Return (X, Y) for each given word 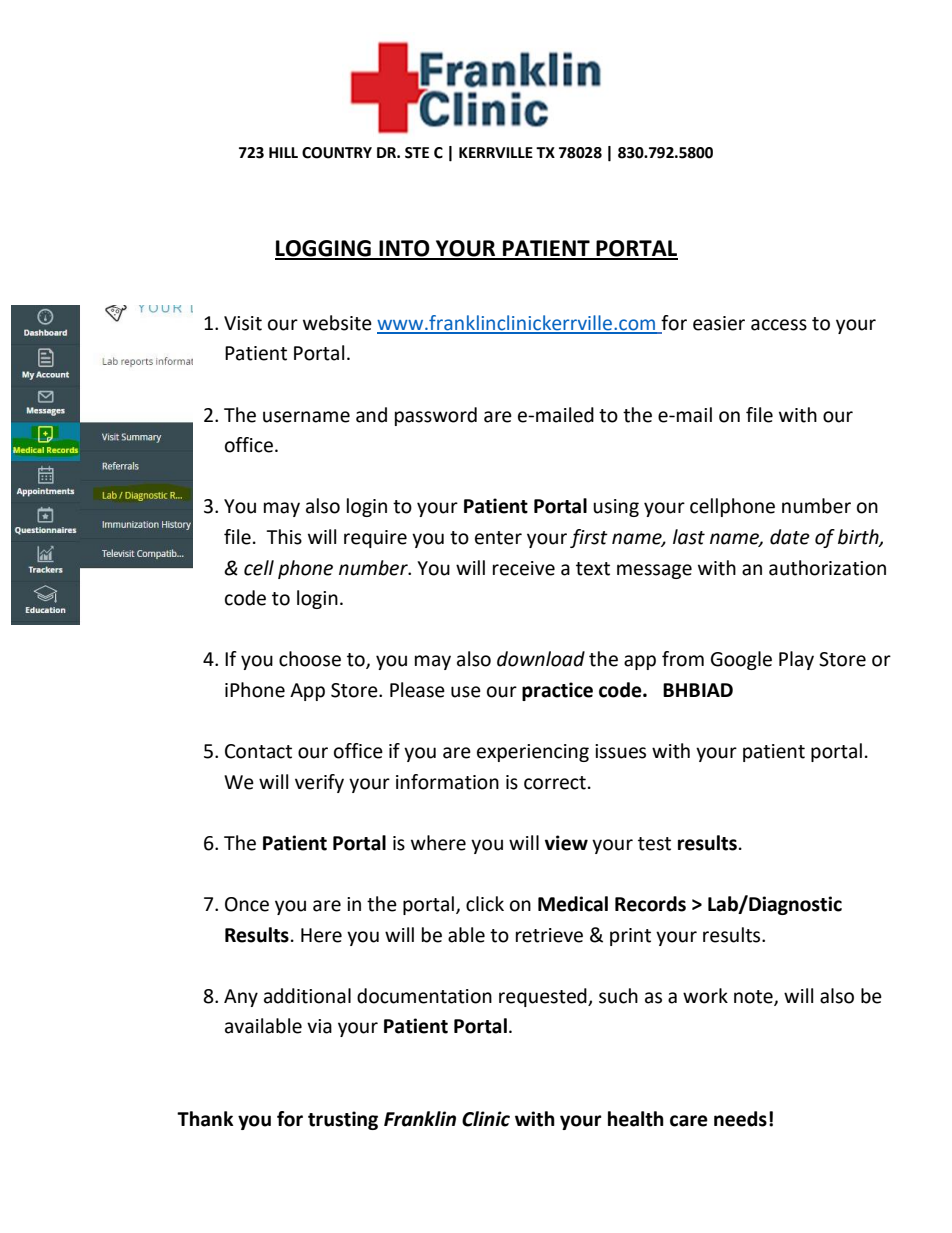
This (284, 537)
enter (498, 538)
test (654, 844)
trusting (343, 1120)
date (790, 537)
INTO (405, 249)
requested (544, 997)
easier (719, 323)
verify (319, 783)
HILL (283, 152)
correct (555, 783)
